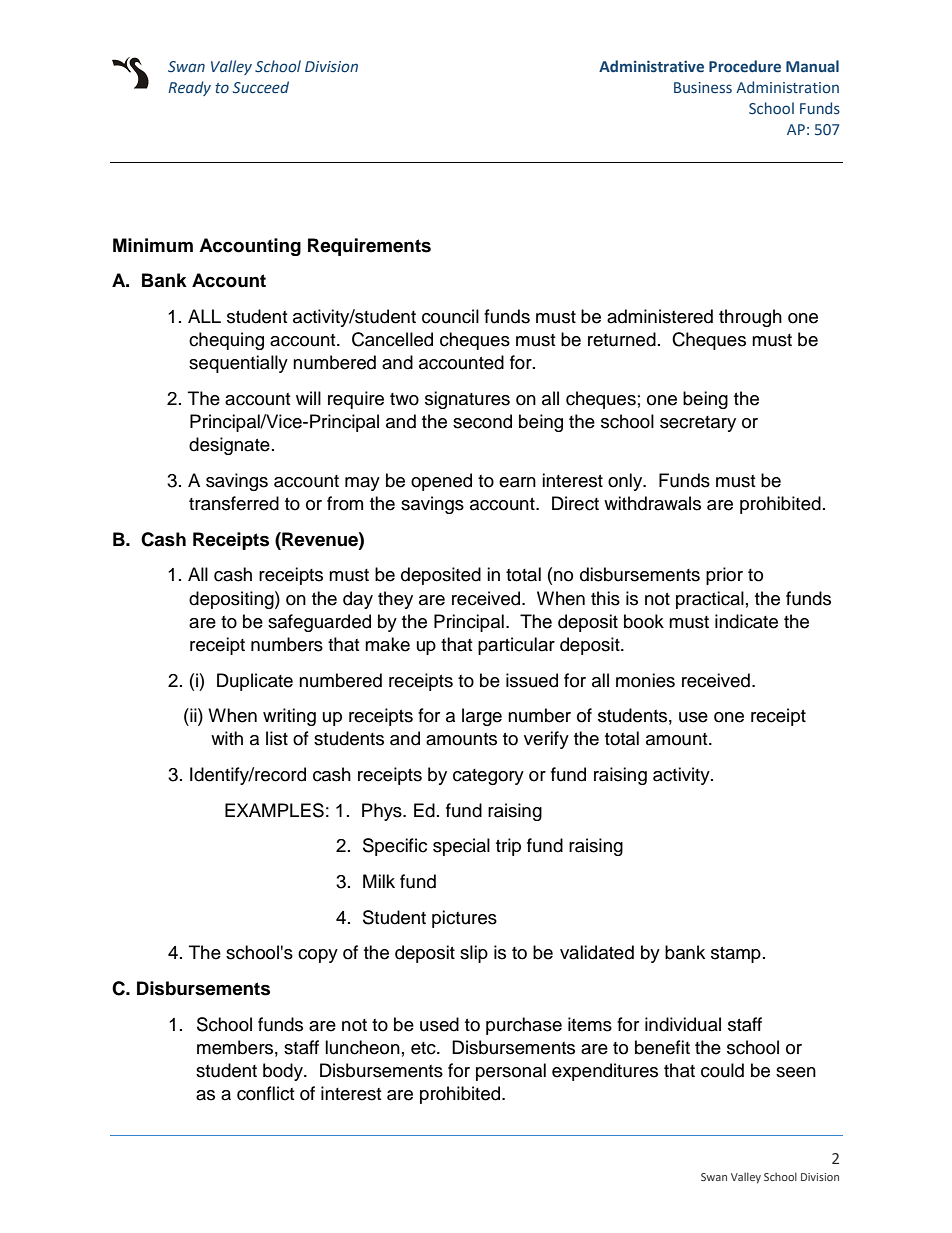  Describe the element at coordinates (261, 87) in the screenshot. I see `Succeed` at that location.
